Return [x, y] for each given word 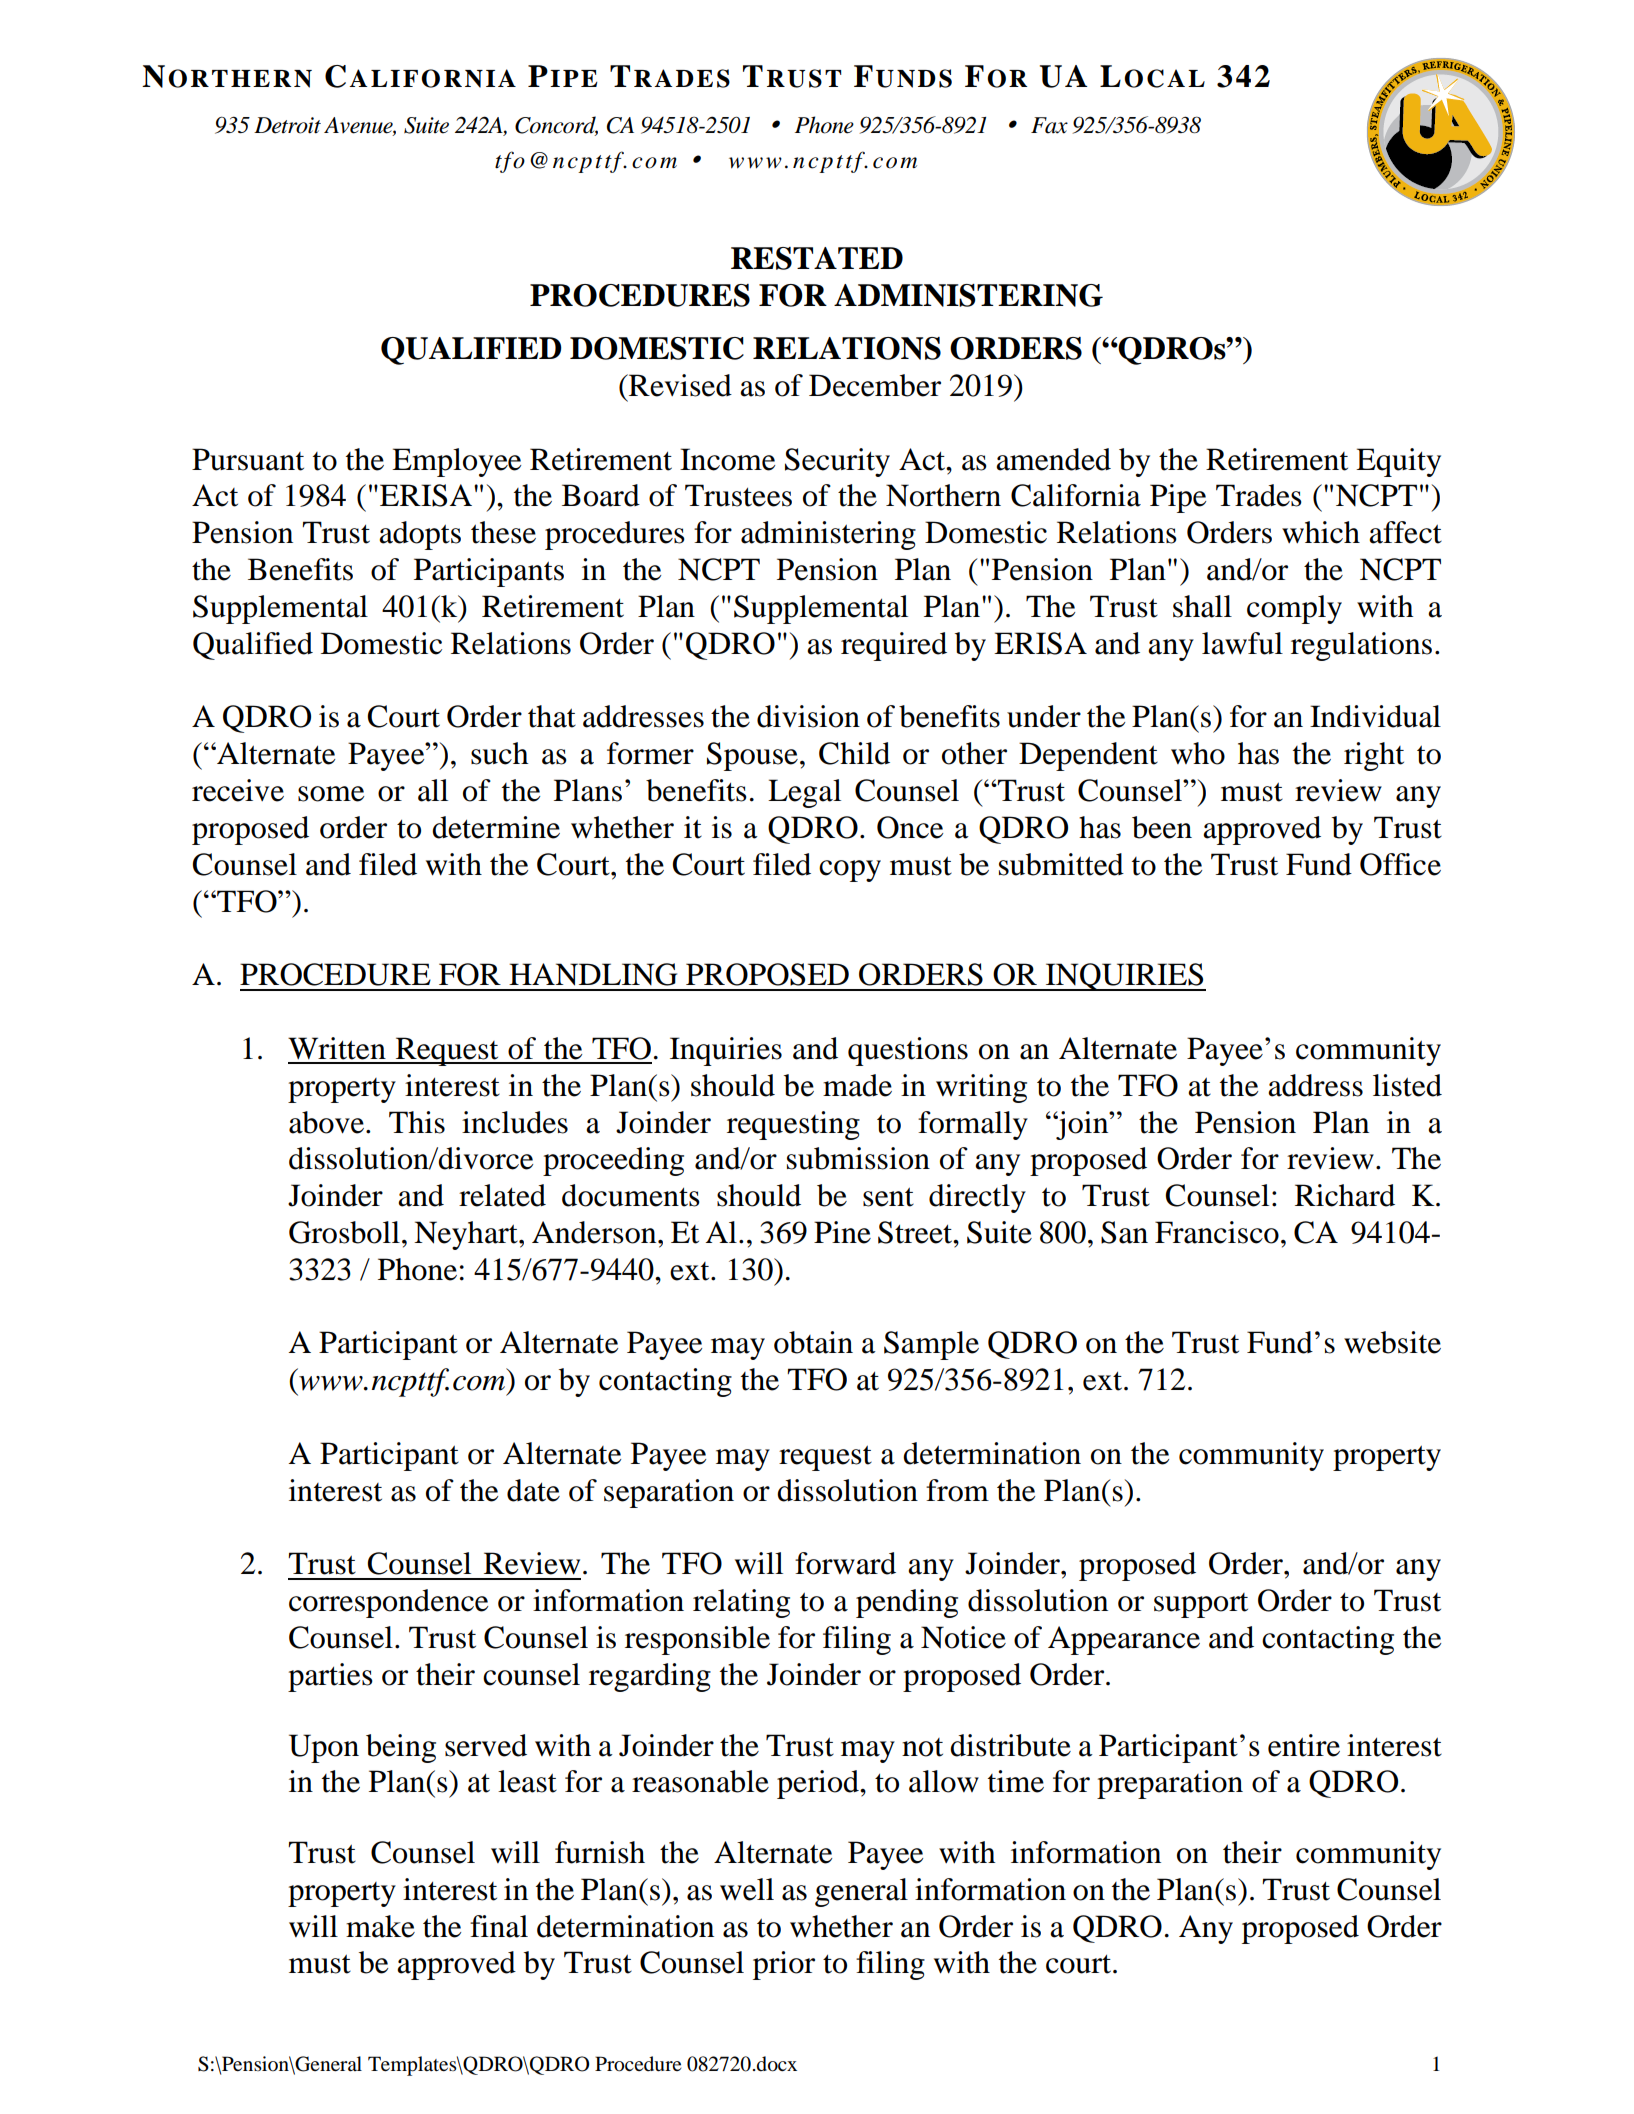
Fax [1049, 125]
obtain [813, 1342]
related [502, 1195]
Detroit [287, 125]
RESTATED [817, 258]
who [1198, 753]
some [331, 794]
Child [854, 753]
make [380, 1926]
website [1392, 1342]
